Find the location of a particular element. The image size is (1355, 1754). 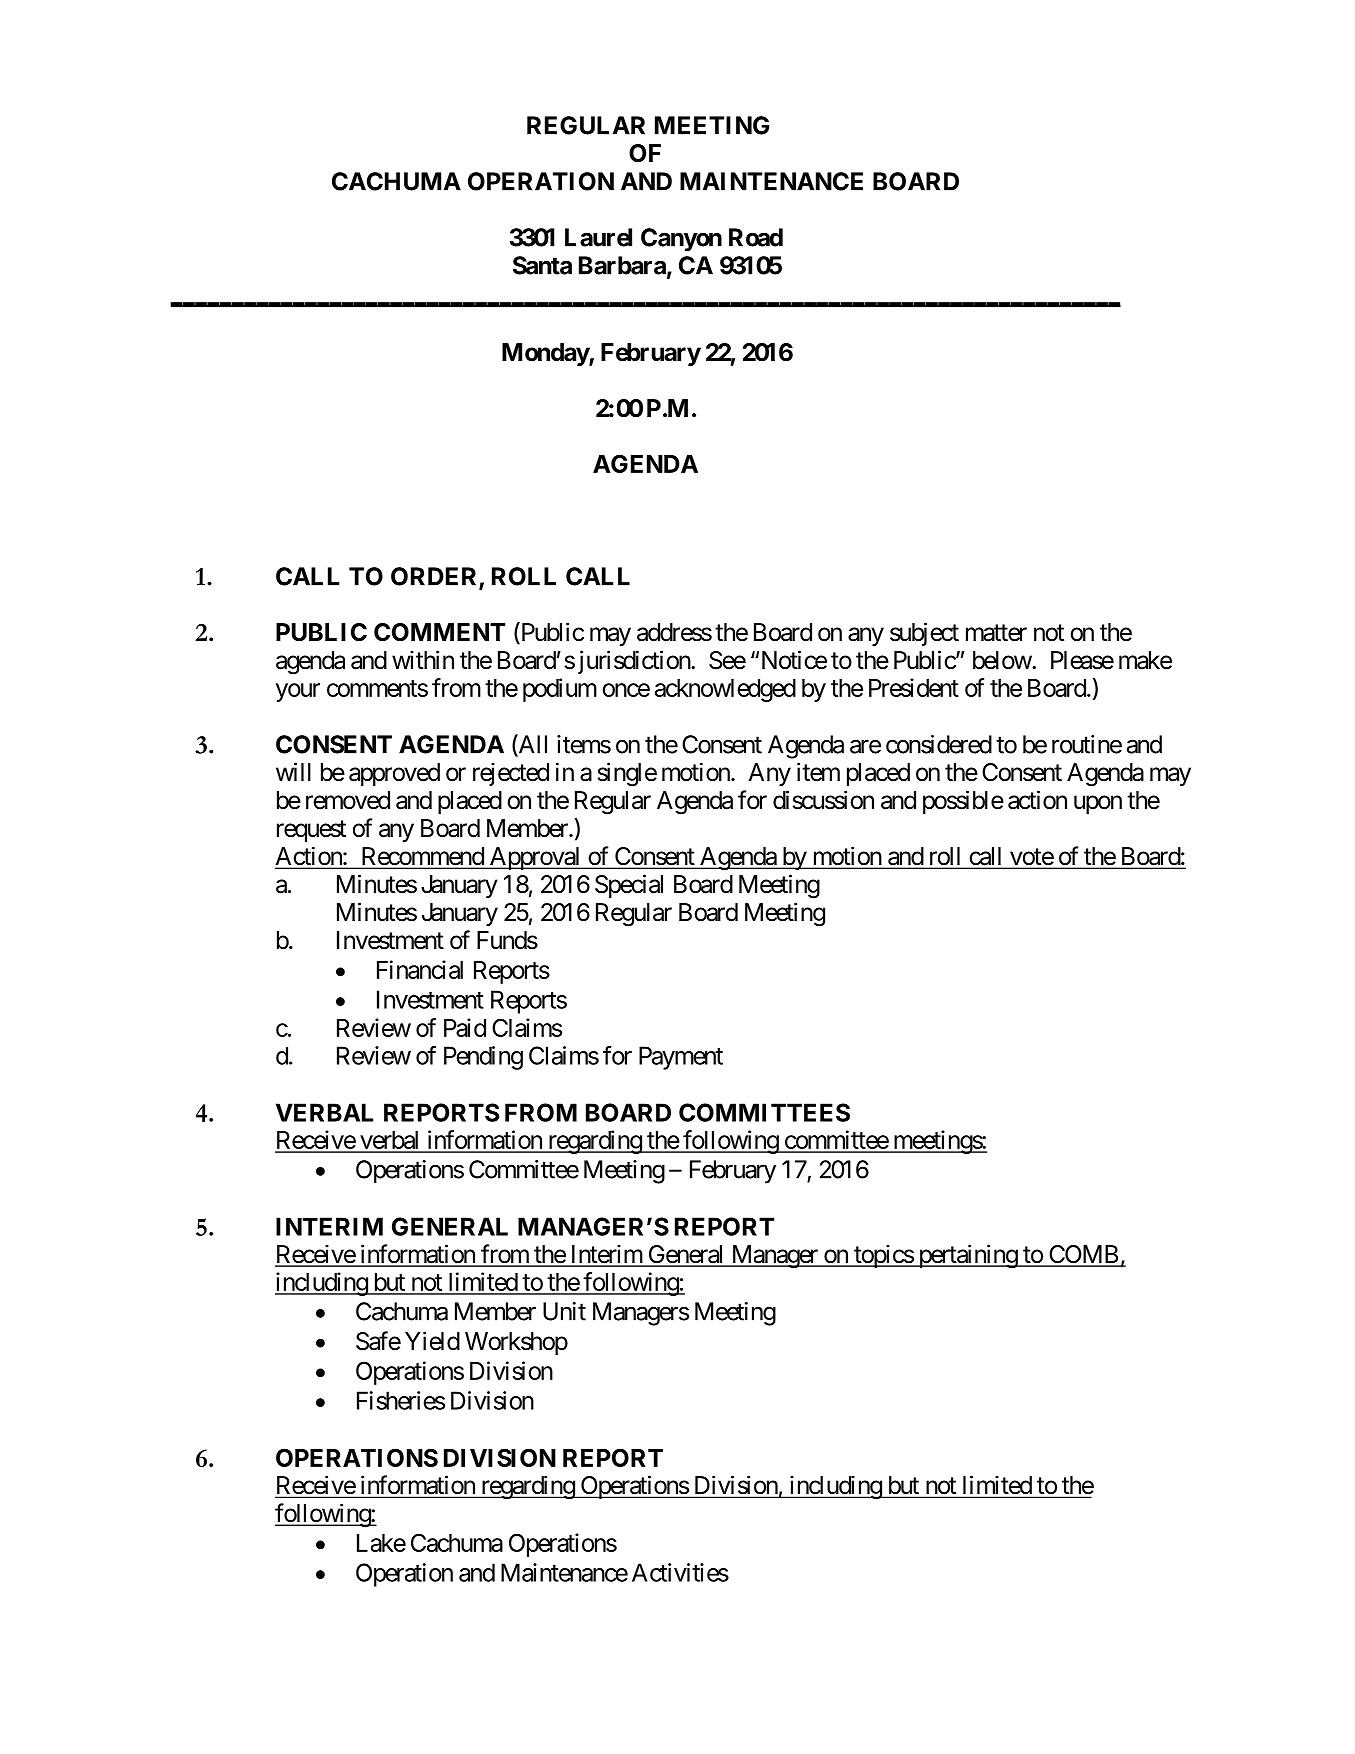

discussion is located at coordinates (823, 800).
